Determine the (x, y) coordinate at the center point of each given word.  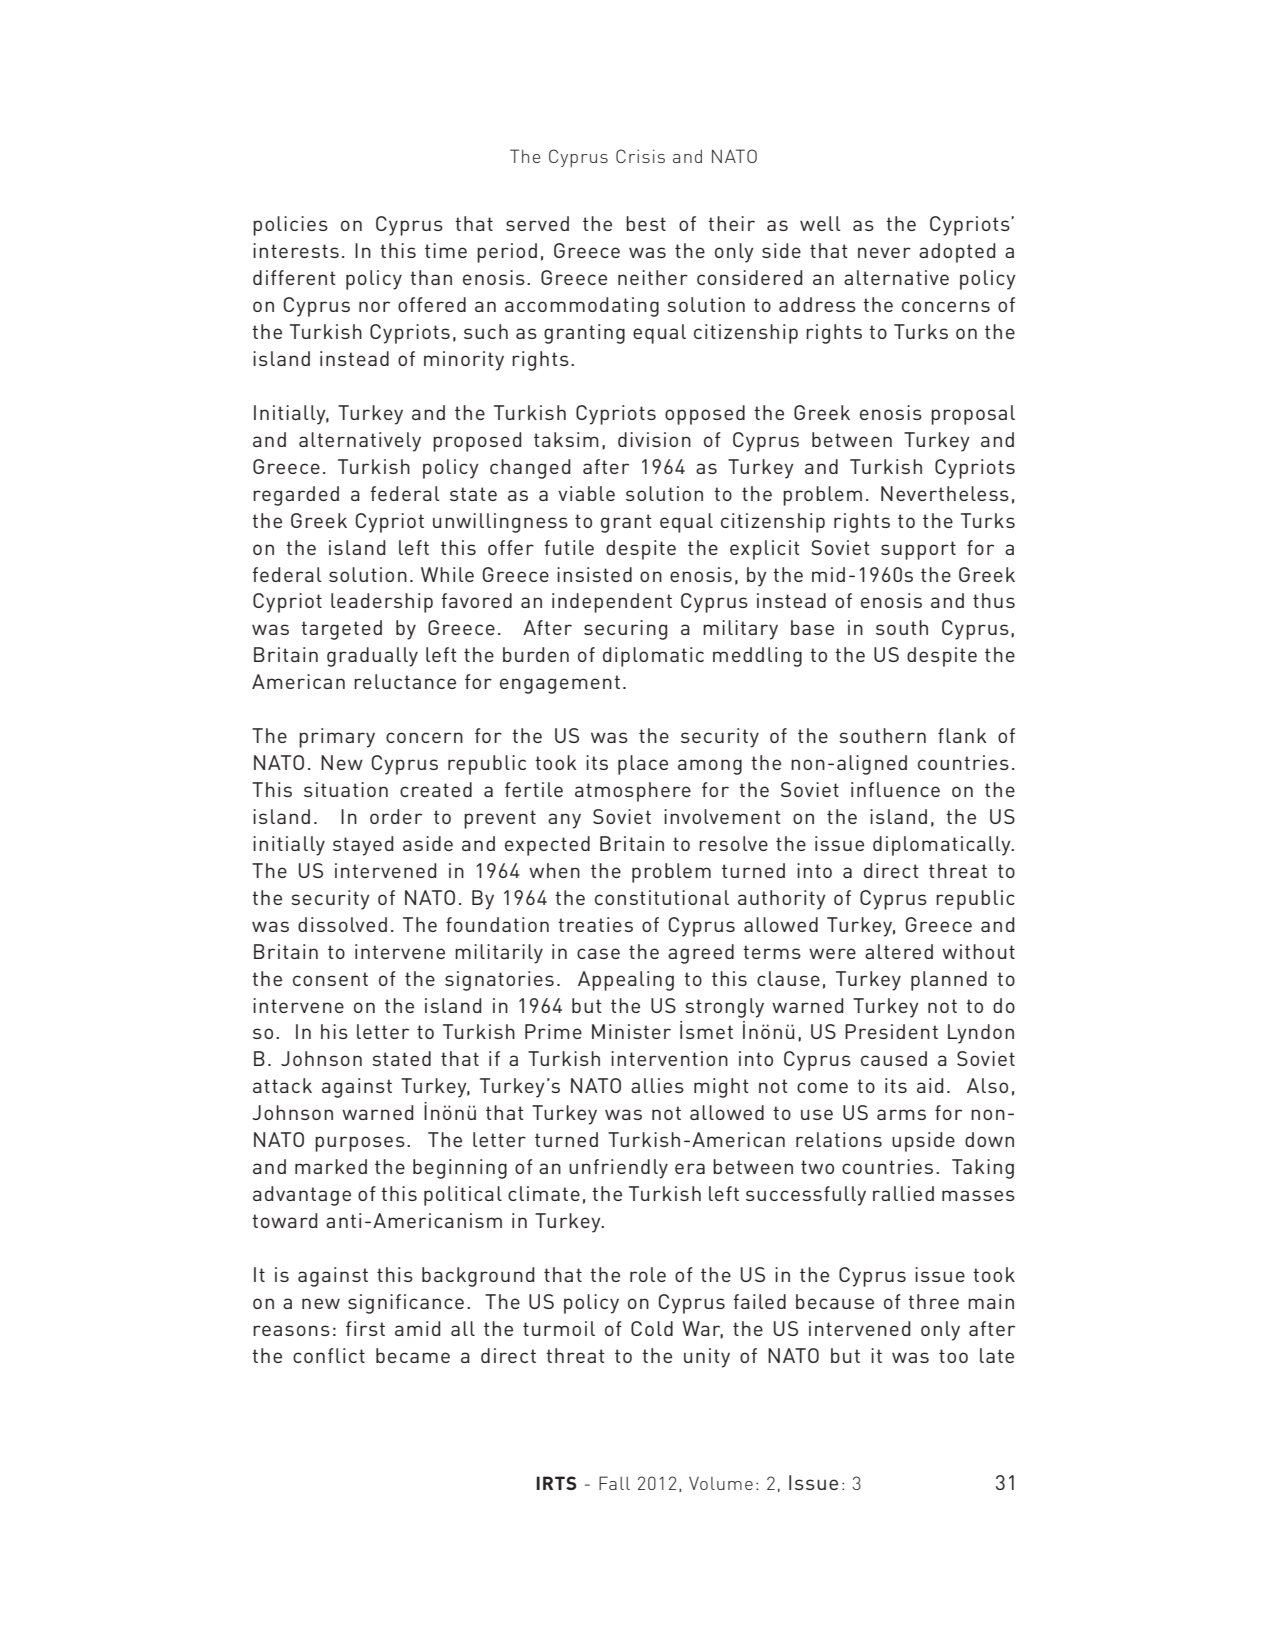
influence (895, 789)
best (646, 223)
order (396, 816)
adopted (957, 253)
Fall (614, 1483)
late (997, 1355)
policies (290, 226)
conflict (329, 1355)
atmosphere (633, 792)
